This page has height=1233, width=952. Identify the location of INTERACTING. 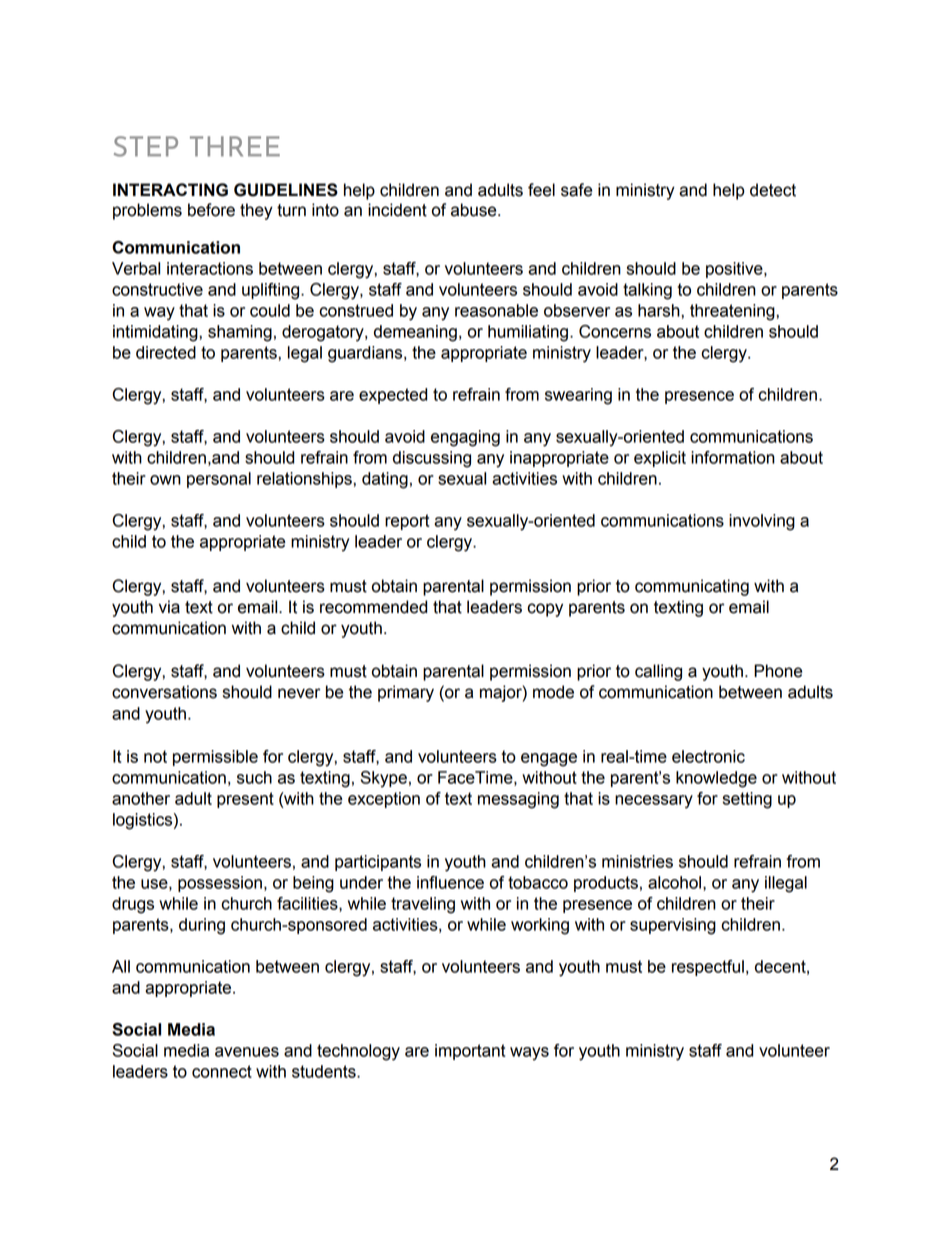
(170, 190).
